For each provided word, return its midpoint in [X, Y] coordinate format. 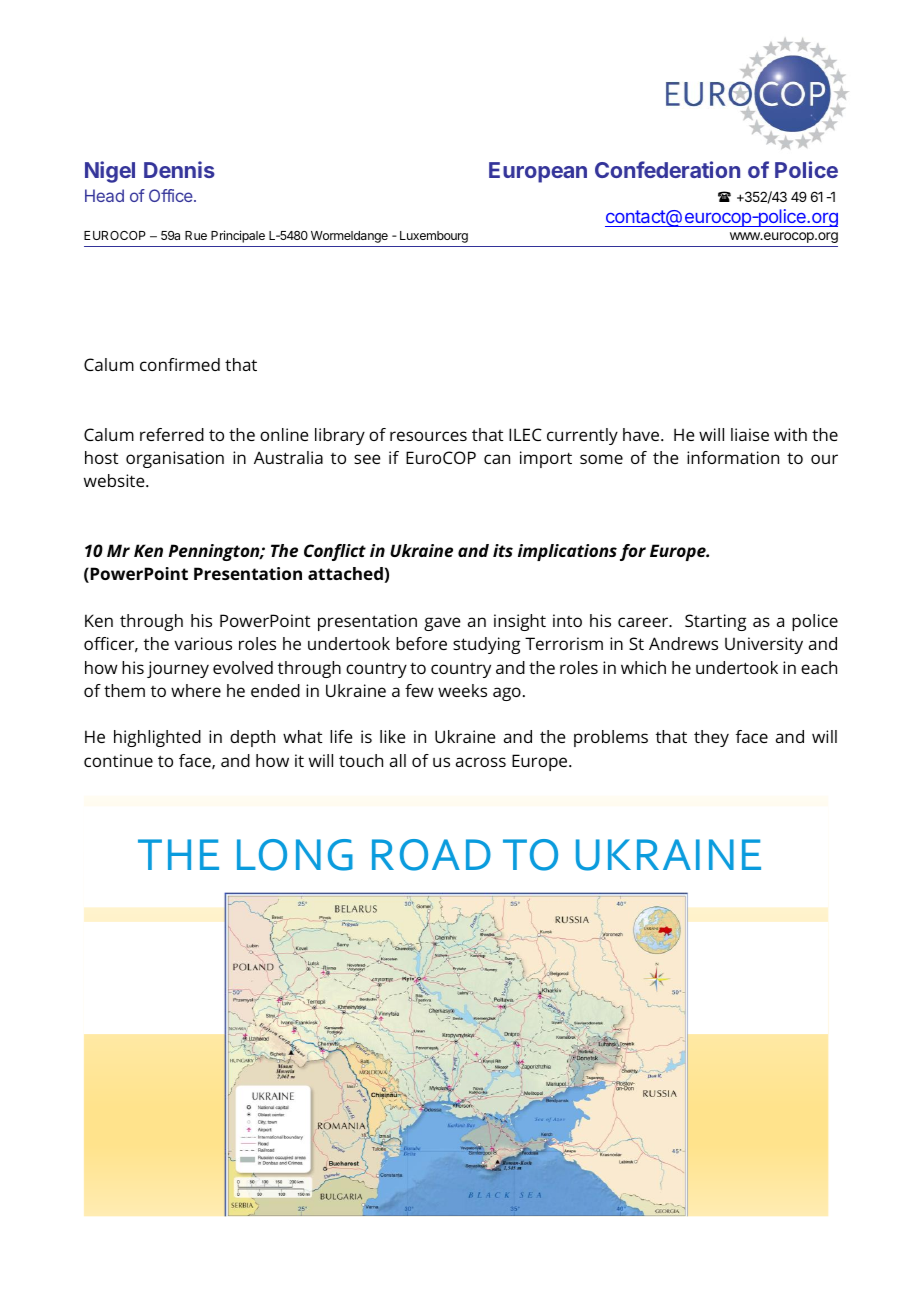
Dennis [179, 169]
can [497, 459]
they [711, 738]
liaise [750, 434]
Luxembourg [434, 237]
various [203, 643]
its [503, 550]
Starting [715, 622]
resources [428, 436]
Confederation [667, 169]
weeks [462, 690]
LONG [295, 855]
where [196, 690]
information [733, 457]
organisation [175, 459]
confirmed [180, 364]
